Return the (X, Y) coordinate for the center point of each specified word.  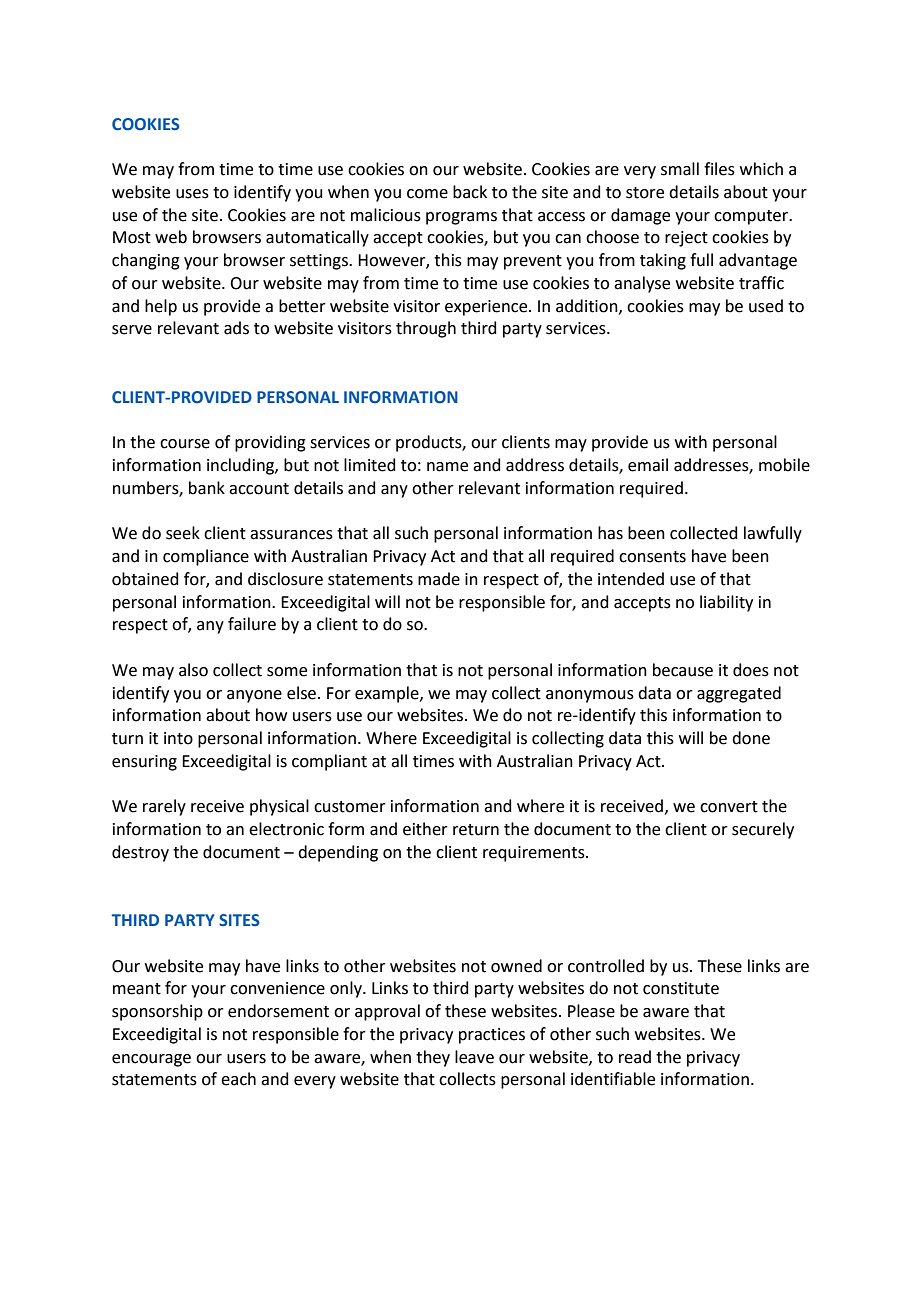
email (648, 465)
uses (192, 194)
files (719, 169)
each (238, 1079)
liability (726, 603)
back (470, 192)
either (425, 829)
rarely (164, 807)
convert (729, 807)
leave (474, 1057)
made (439, 579)
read (635, 1057)
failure (252, 624)
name (447, 467)
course (185, 444)
